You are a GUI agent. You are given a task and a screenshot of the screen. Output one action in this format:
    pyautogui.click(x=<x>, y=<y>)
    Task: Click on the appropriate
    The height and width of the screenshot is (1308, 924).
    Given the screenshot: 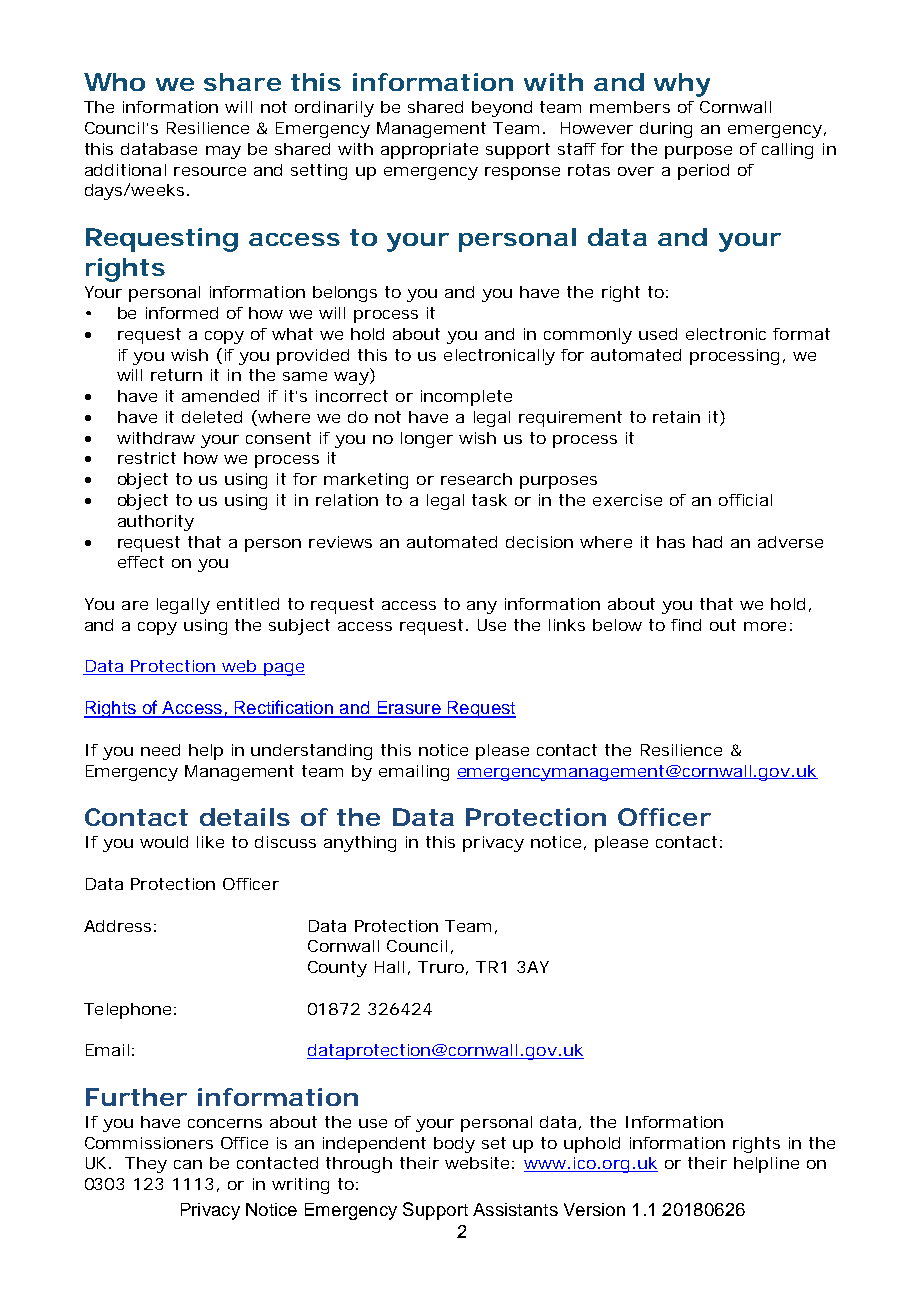 What is the action you would take?
    pyautogui.click(x=429, y=151)
